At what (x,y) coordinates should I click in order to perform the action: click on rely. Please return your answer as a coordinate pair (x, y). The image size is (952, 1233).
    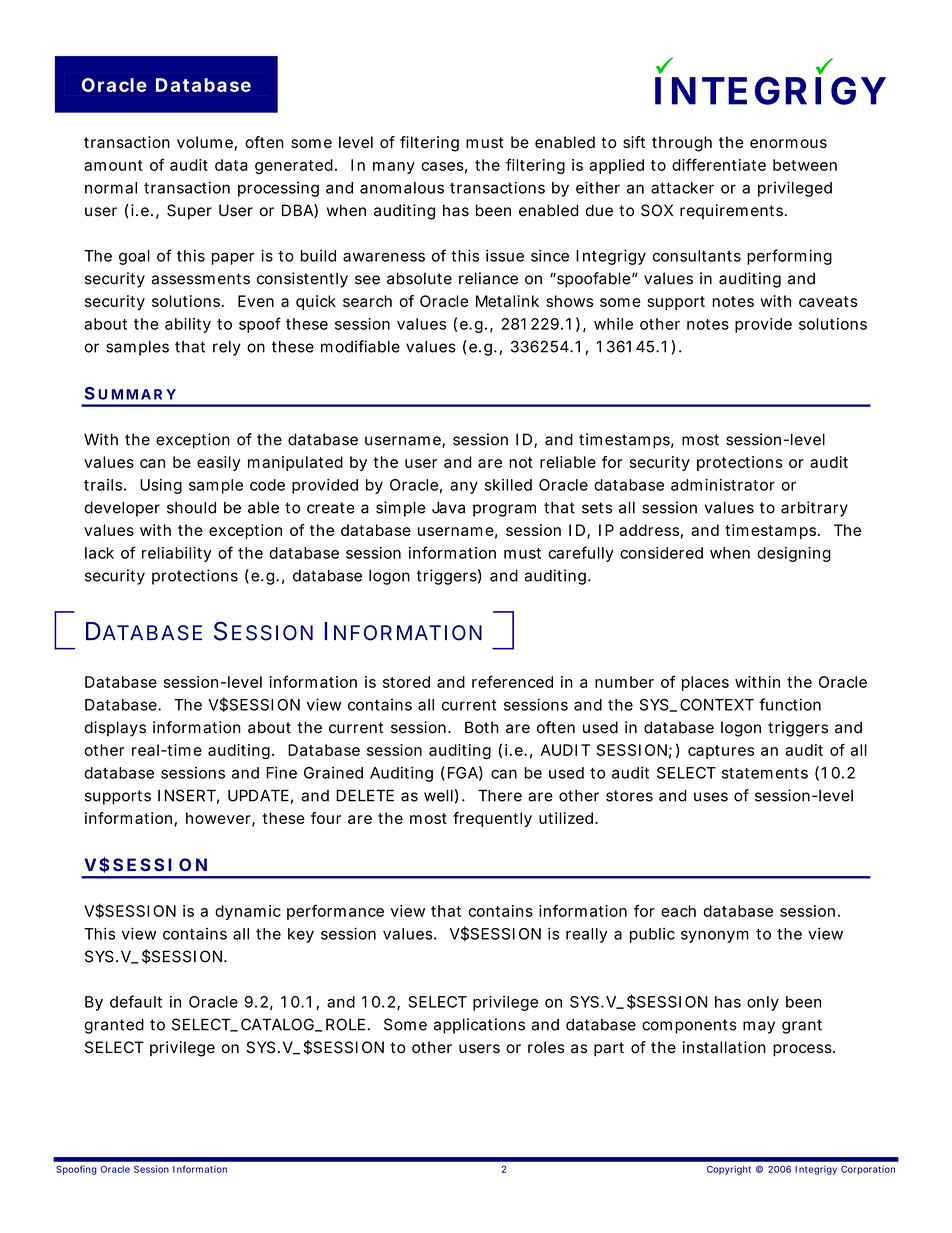
    Looking at the image, I should click on (227, 348).
